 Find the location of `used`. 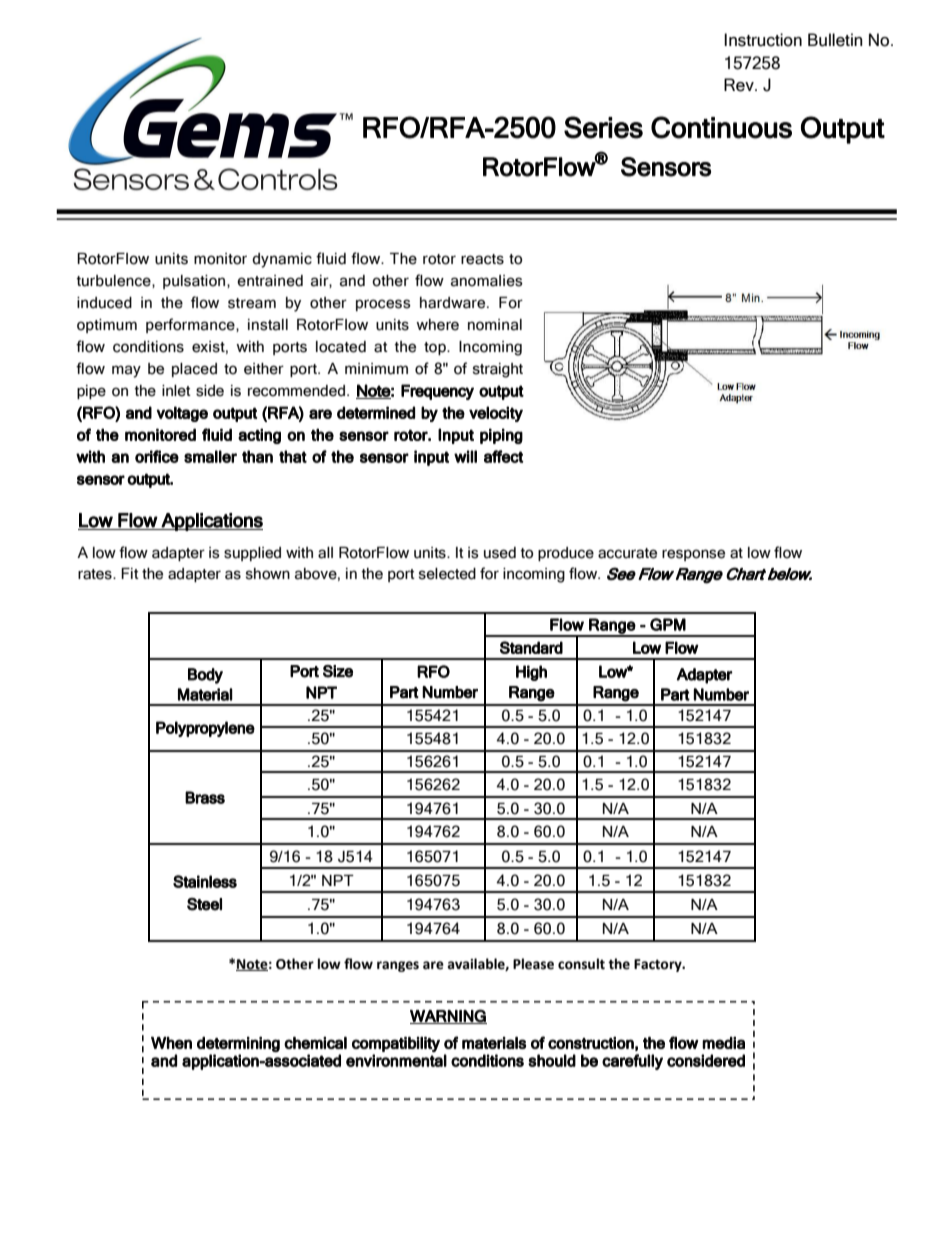

used is located at coordinates (500, 553).
